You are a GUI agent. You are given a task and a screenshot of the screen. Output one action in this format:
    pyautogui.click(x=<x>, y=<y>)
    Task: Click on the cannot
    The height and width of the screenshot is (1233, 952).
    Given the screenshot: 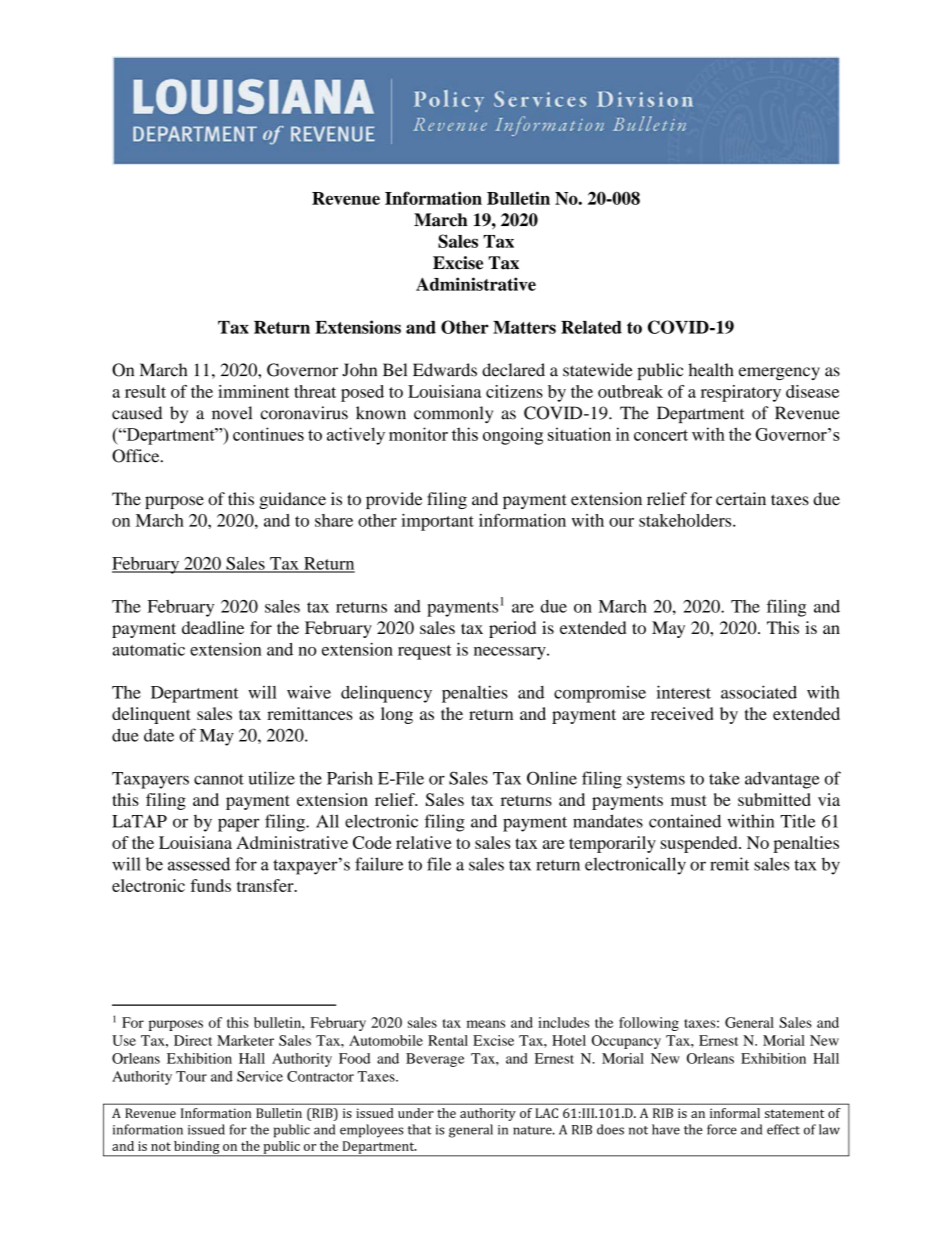 What is the action you would take?
    pyautogui.click(x=219, y=779)
